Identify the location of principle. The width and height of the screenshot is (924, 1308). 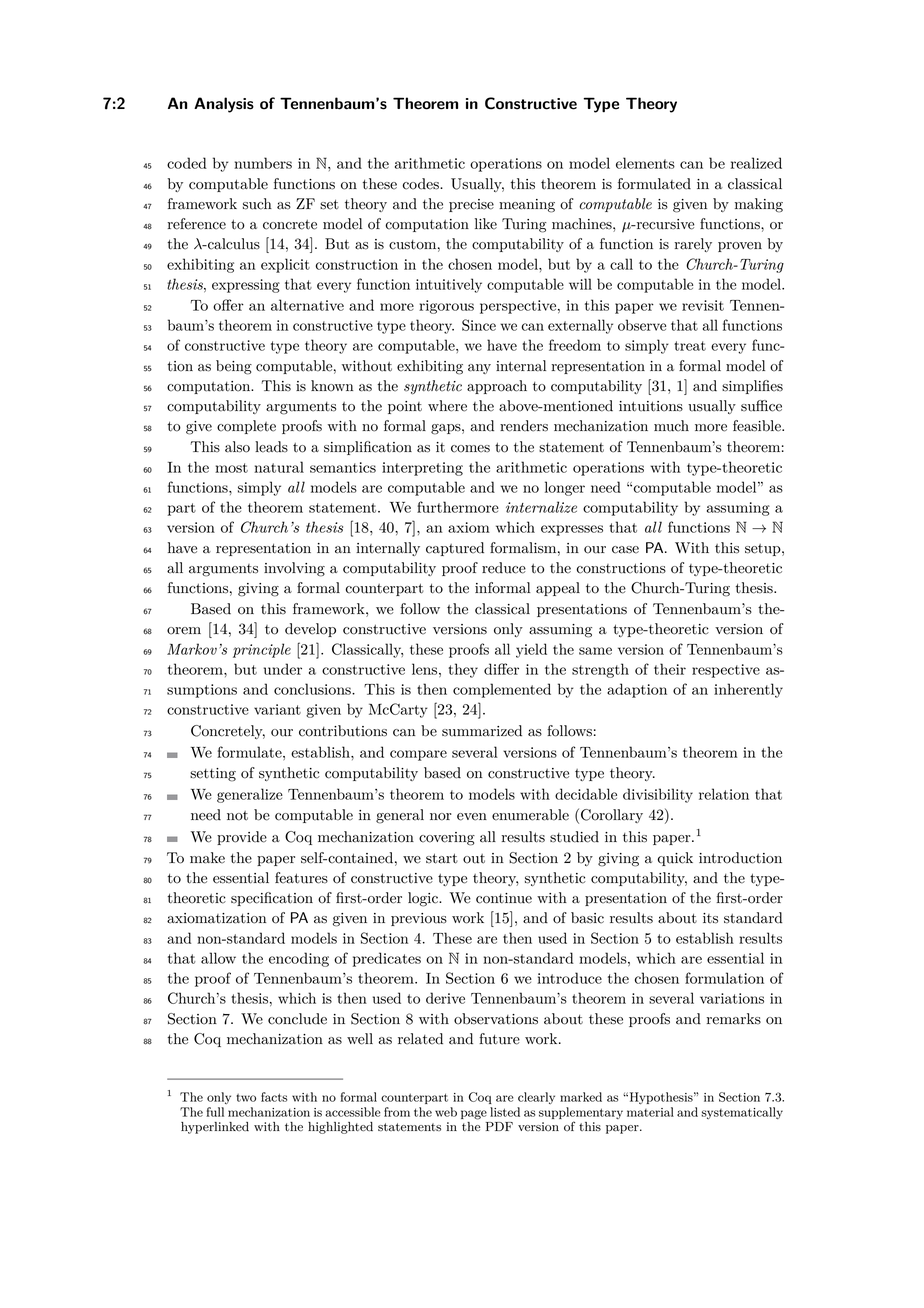
(262, 650).
